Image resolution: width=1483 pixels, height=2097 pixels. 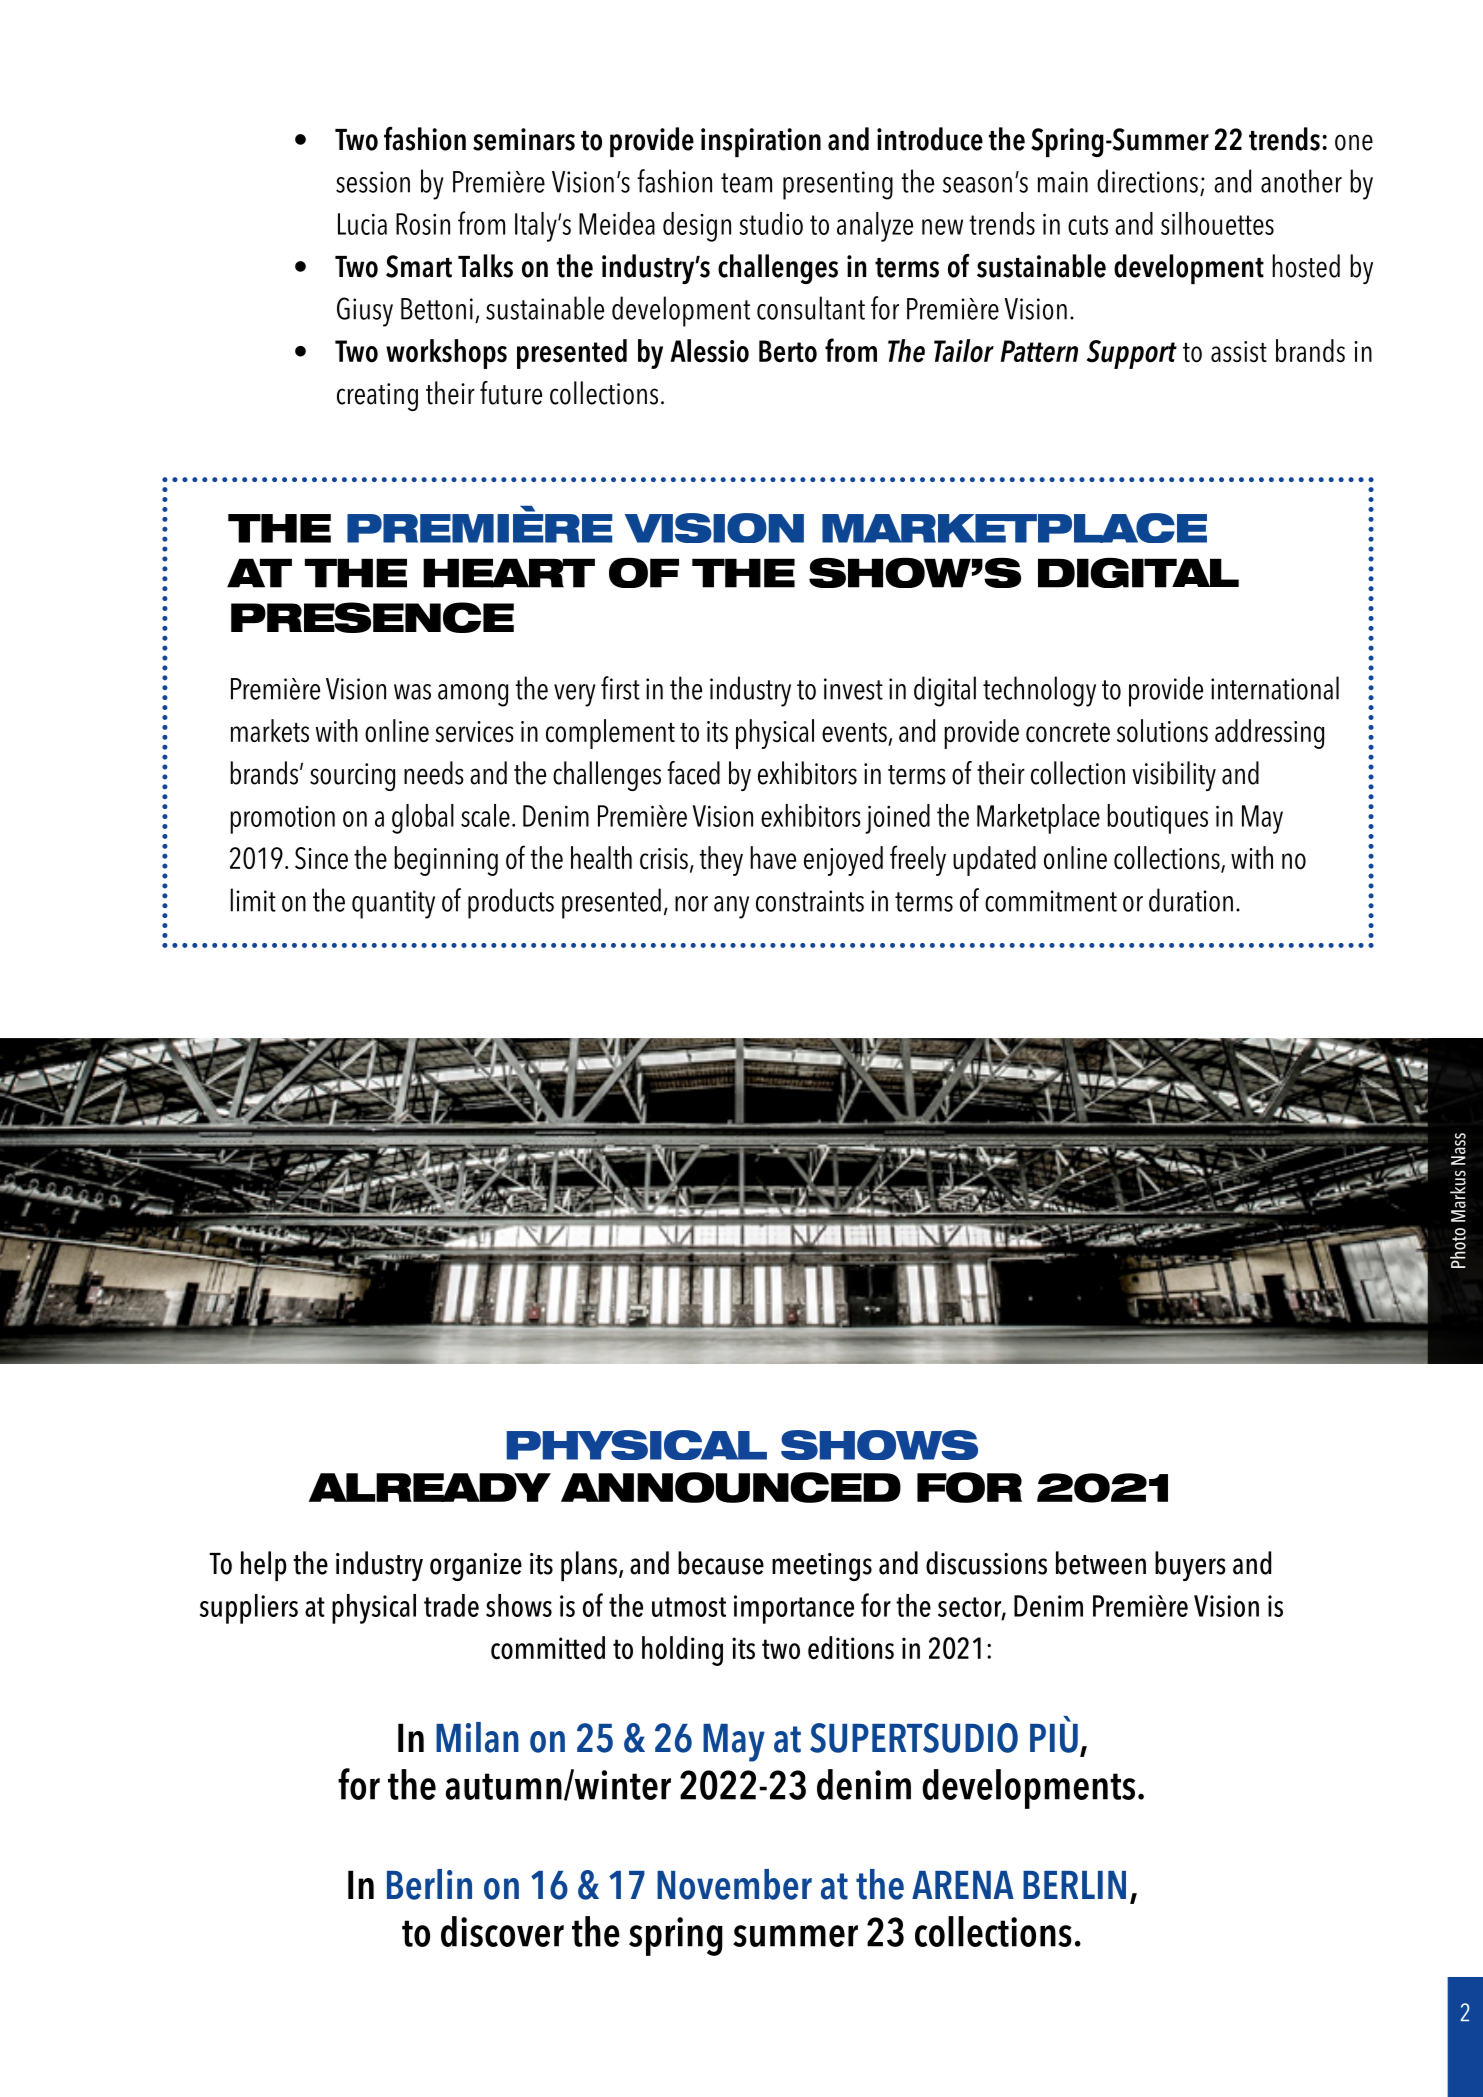 What do you see at coordinates (734, 1884) in the document?
I see `November` at bounding box center [734, 1884].
